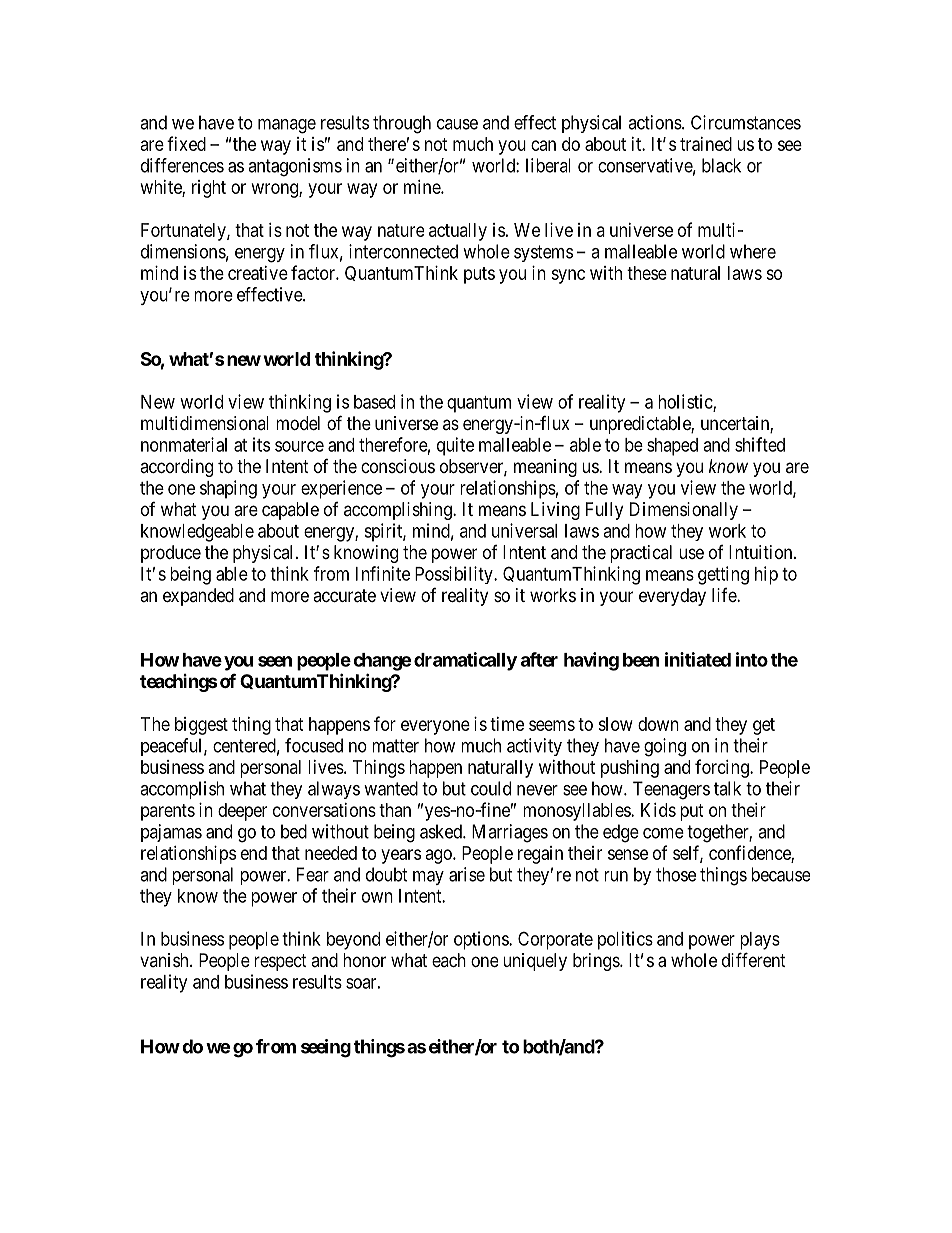  What do you see at coordinates (684, 511) in the screenshot?
I see `Dimensionally` at bounding box center [684, 511].
